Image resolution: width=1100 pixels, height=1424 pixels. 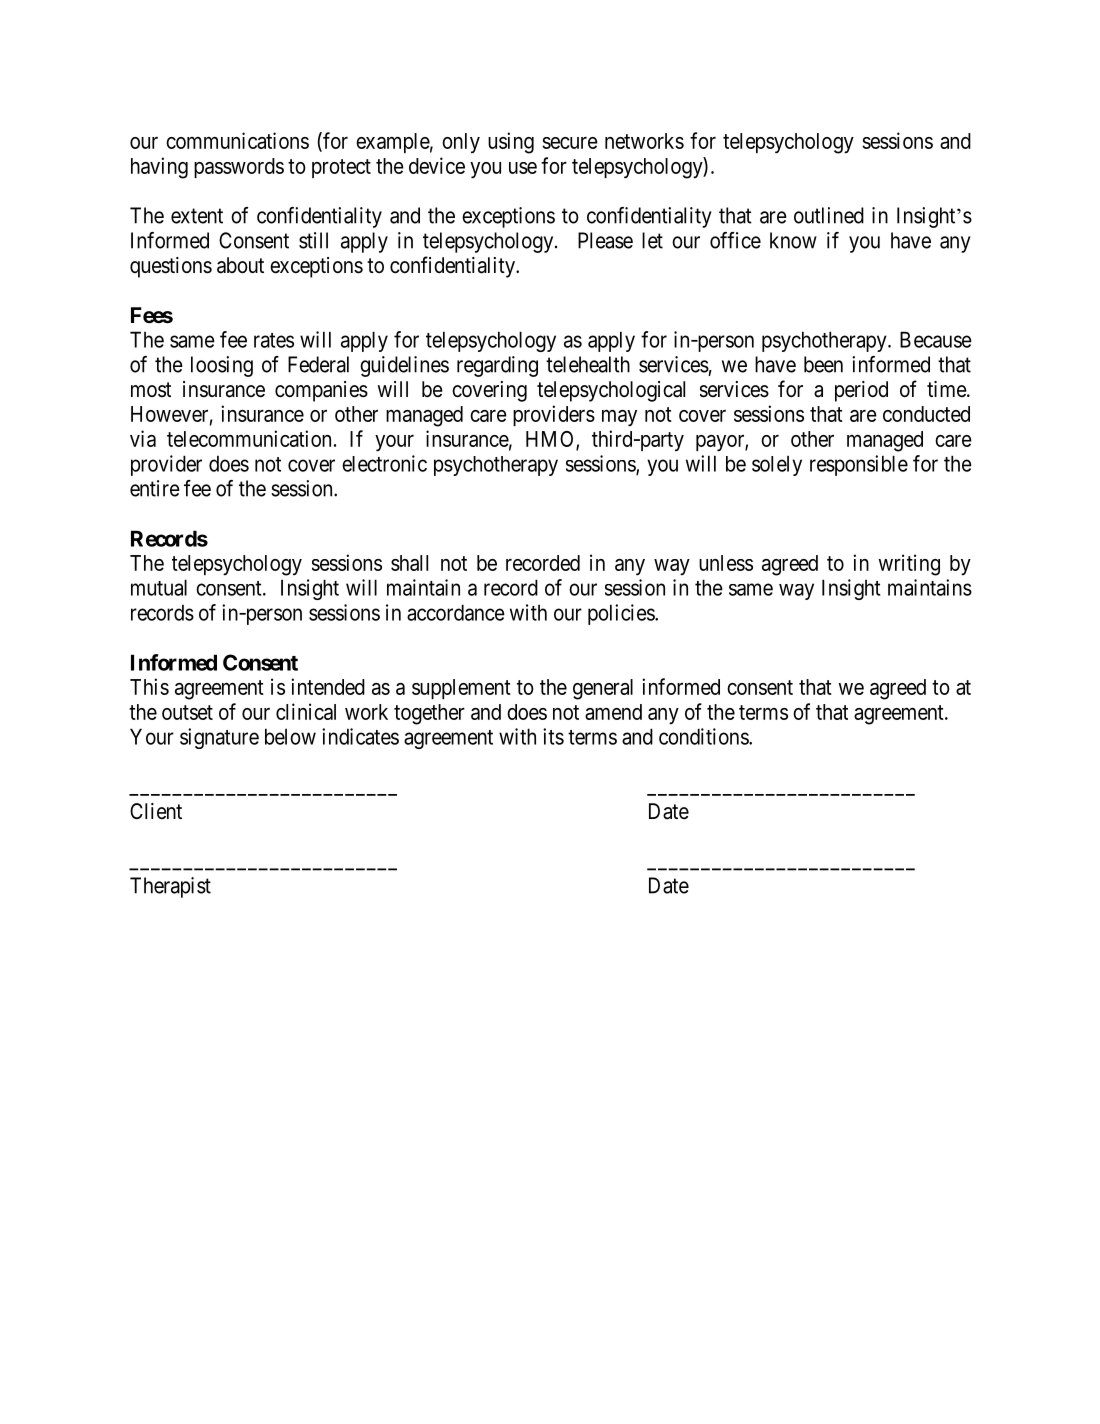 I want to click on HMO, so click(x=551, y=440).
